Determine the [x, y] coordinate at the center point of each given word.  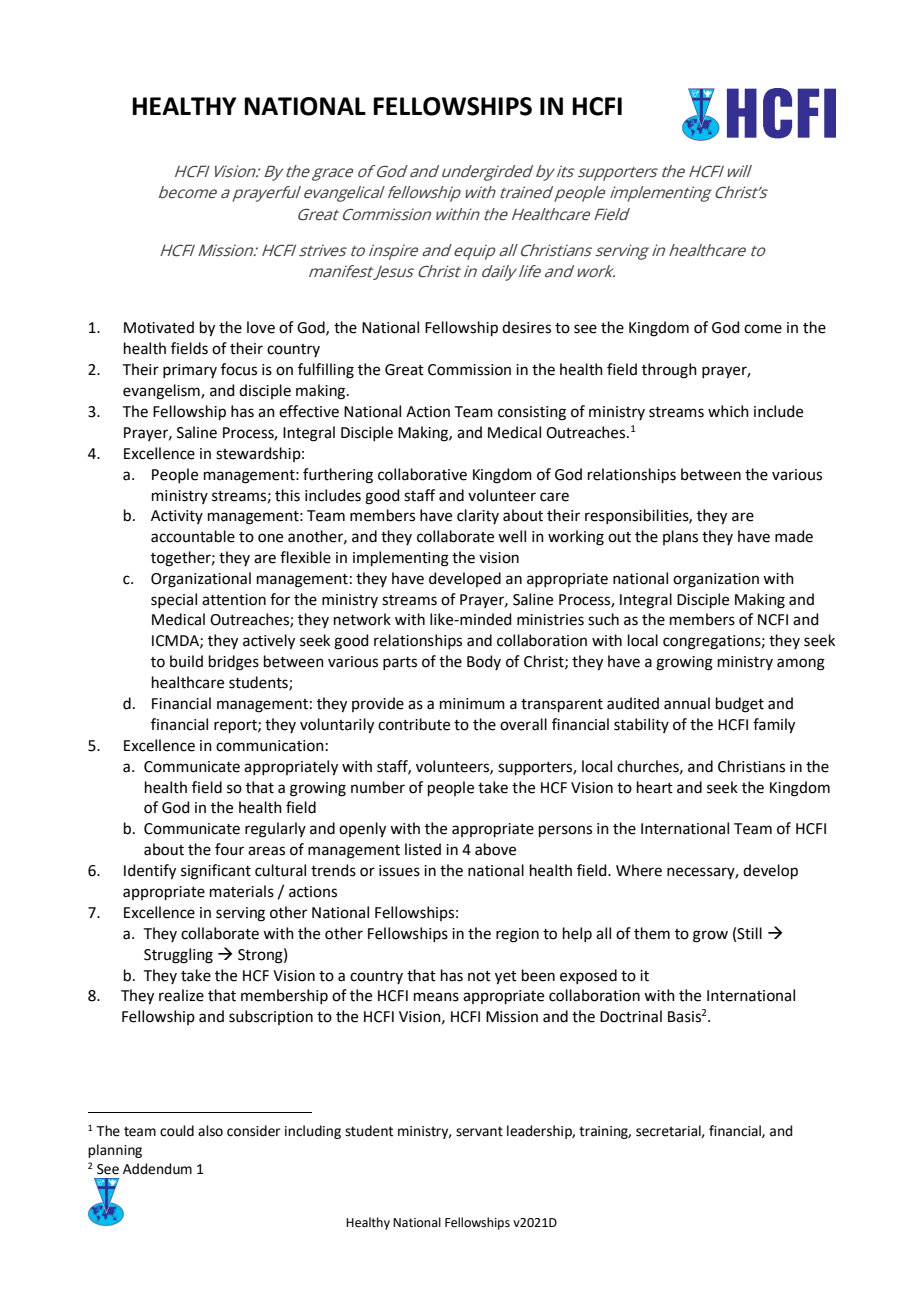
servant [479, 1131]
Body [484, 662]
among [801, 664]
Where [639, 870]
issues [399, 871]
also [210, 1131]
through [669, 371]
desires [526, 327]
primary [190, 371]
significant [216, 872]
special [174, 600]
